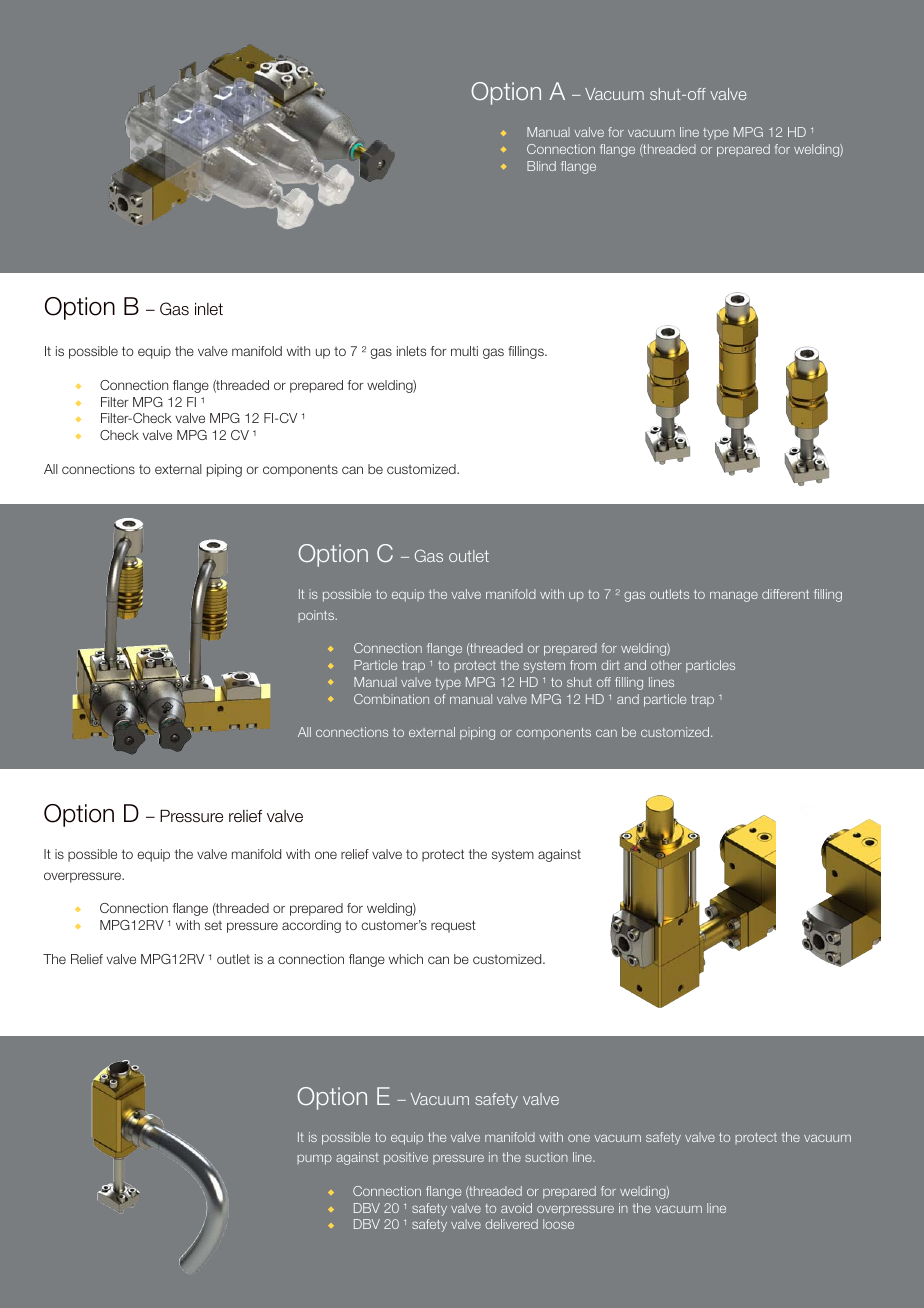 The height and width of the screenshot is (1308, 924). What do you see at coordinates (666, 665) in the screenshot?
I see `other` at bounding box center [666, 665].
